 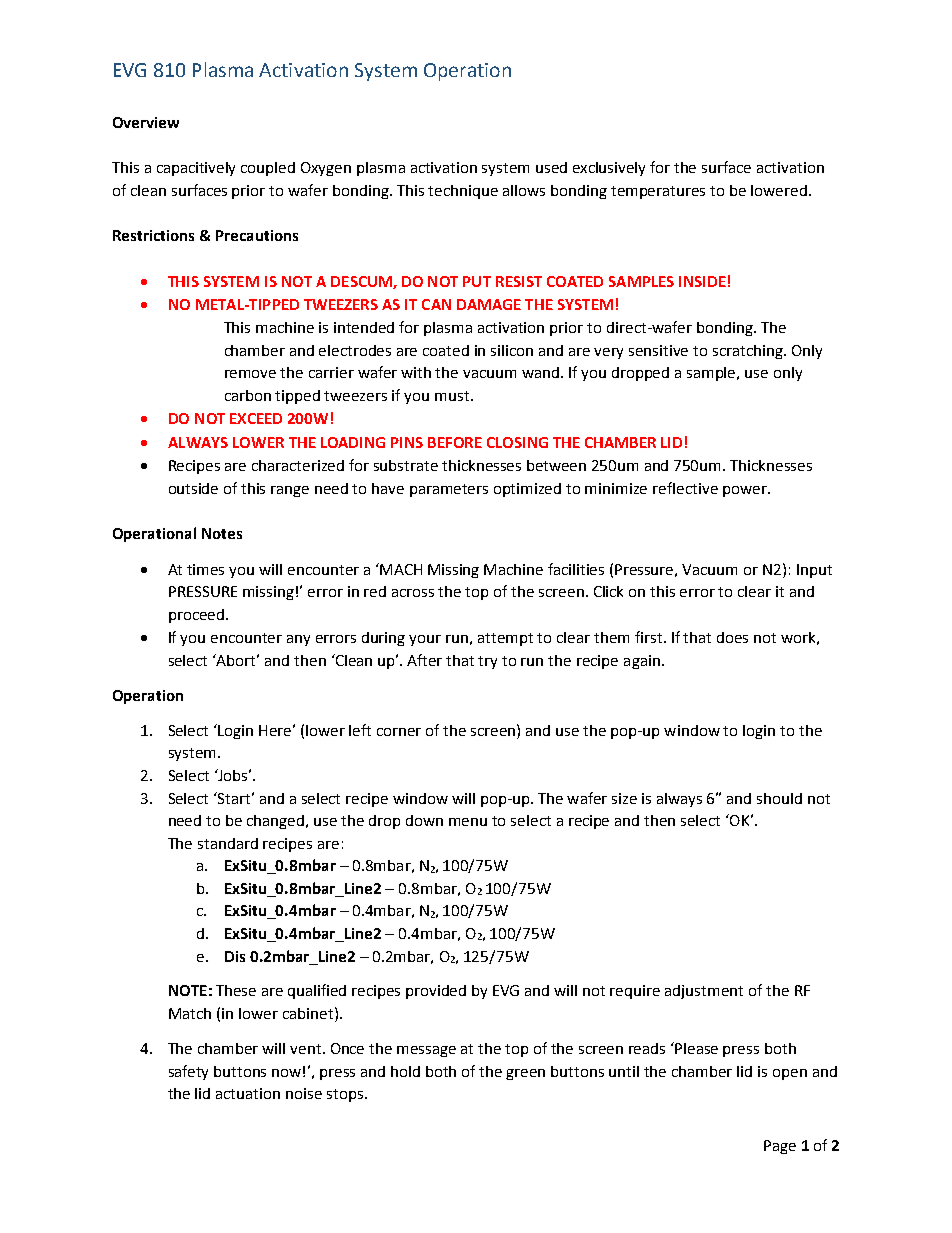 I want to click on attempt, so click(x=505, y=639).
